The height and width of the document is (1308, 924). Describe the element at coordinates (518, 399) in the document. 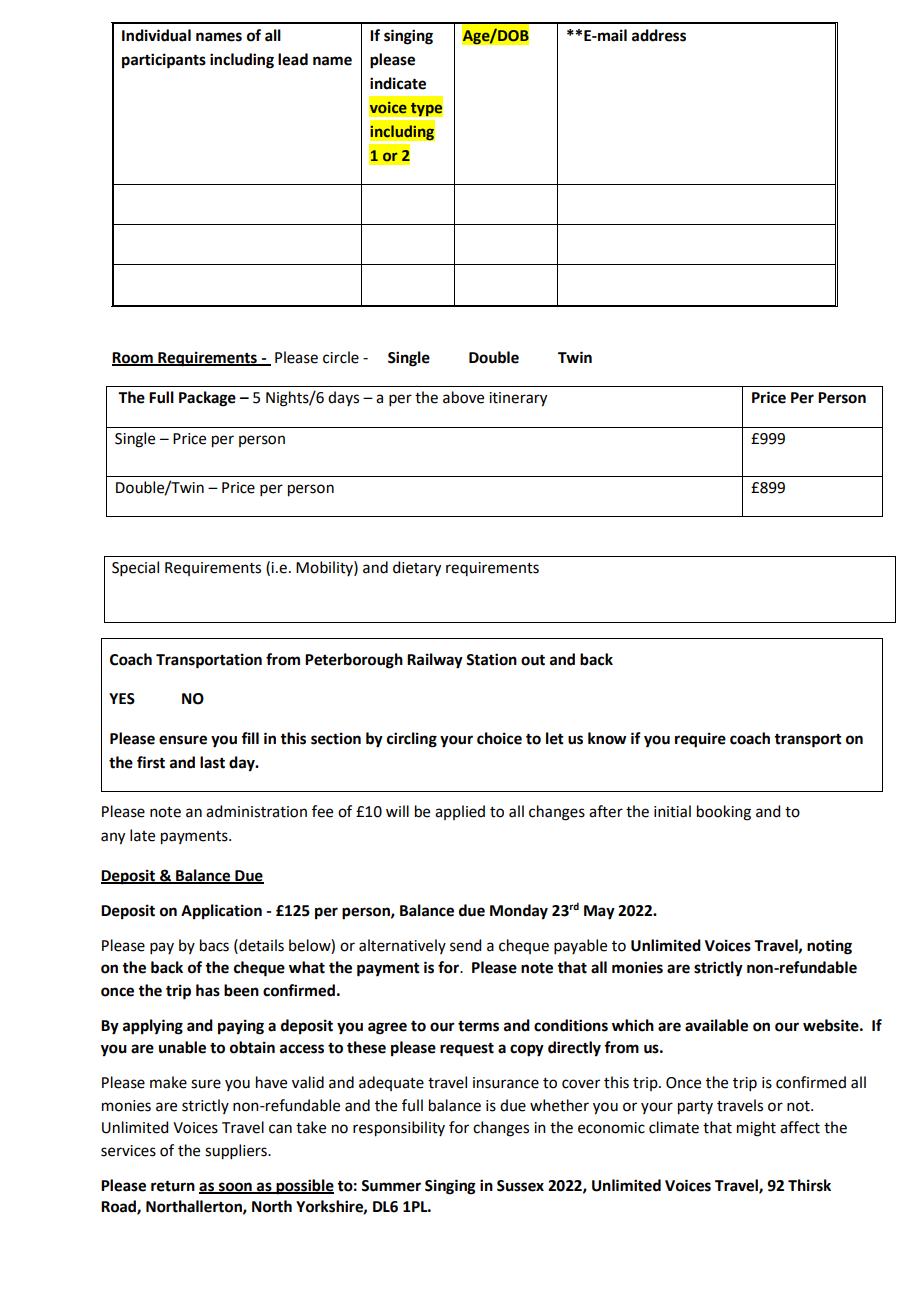

I see `itinerary` at that location.
